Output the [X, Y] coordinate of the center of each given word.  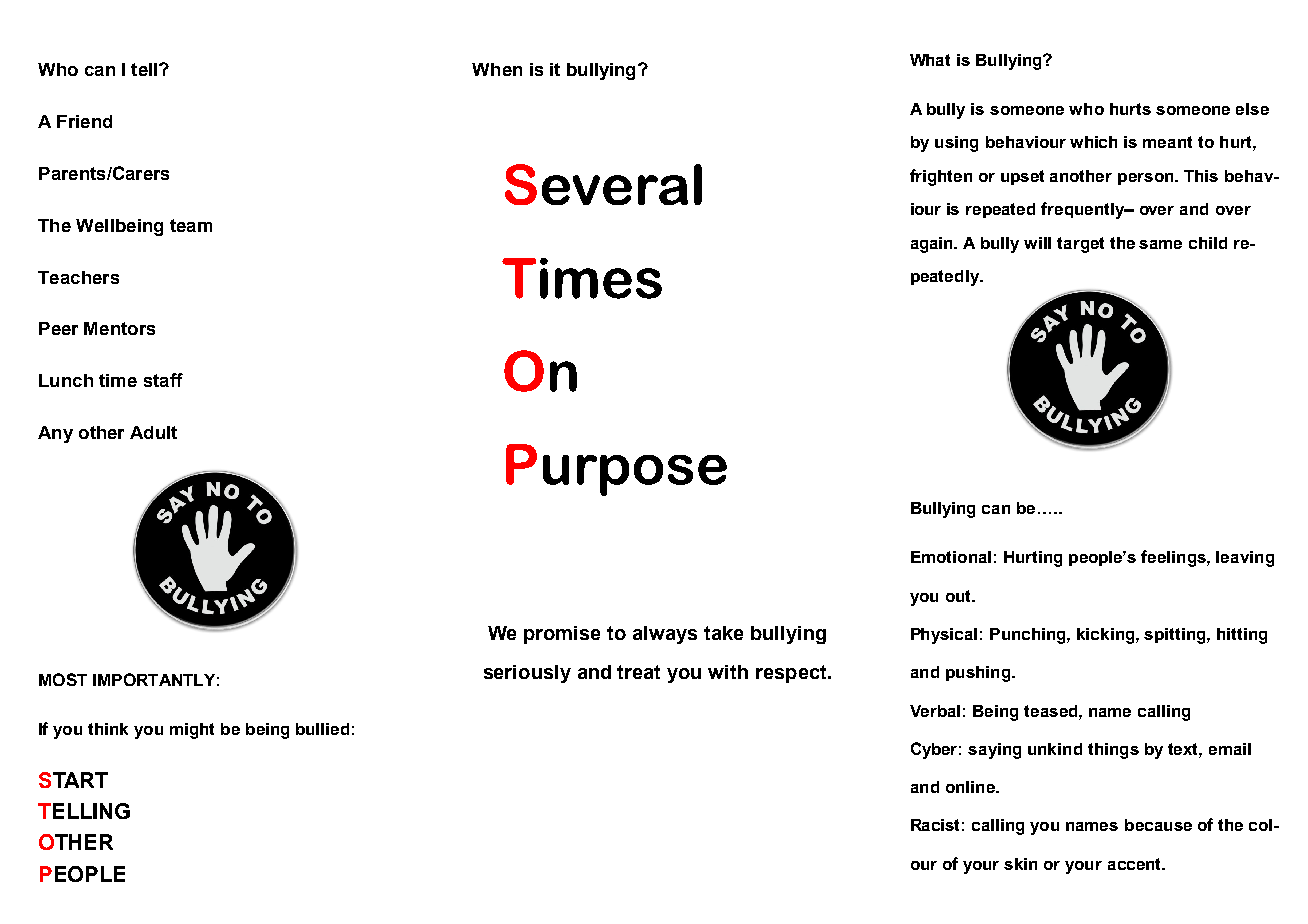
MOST [63, 679]
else [1252, 109]
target [1080, 245]
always [665, 635]
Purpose [616, 470]
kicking [1107, 636]
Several [603, 184]
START [73, 780]
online [971, 787]
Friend [84, 121]
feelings [1174, 558]
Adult [153, 432]
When [497, 69]
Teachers [78, 277]
